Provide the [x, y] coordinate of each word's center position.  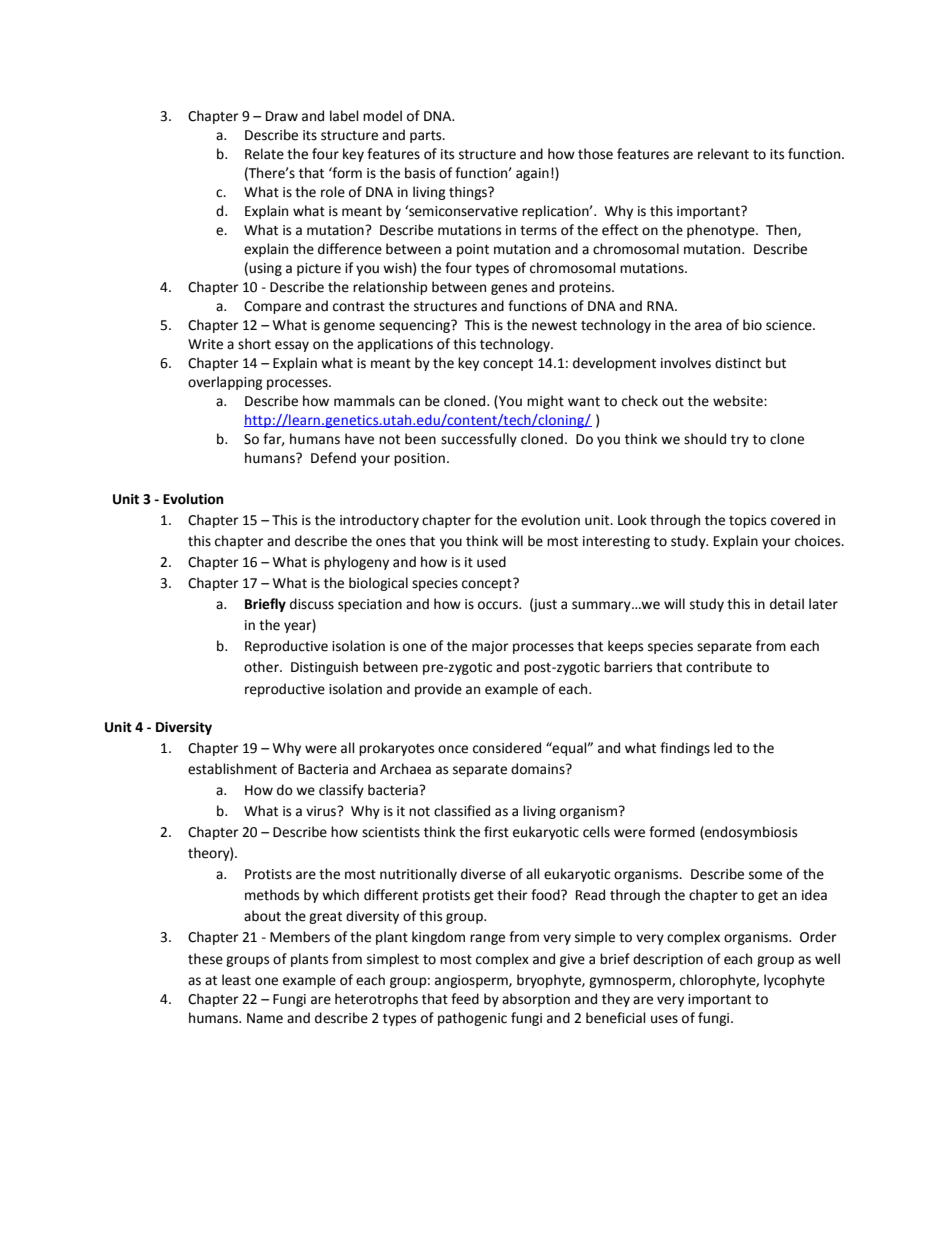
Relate [264, 154]
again [532, 174]
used [491, 562]
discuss [312, 604]
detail [787, 604]
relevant [723, 154]
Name [265, 1018]
